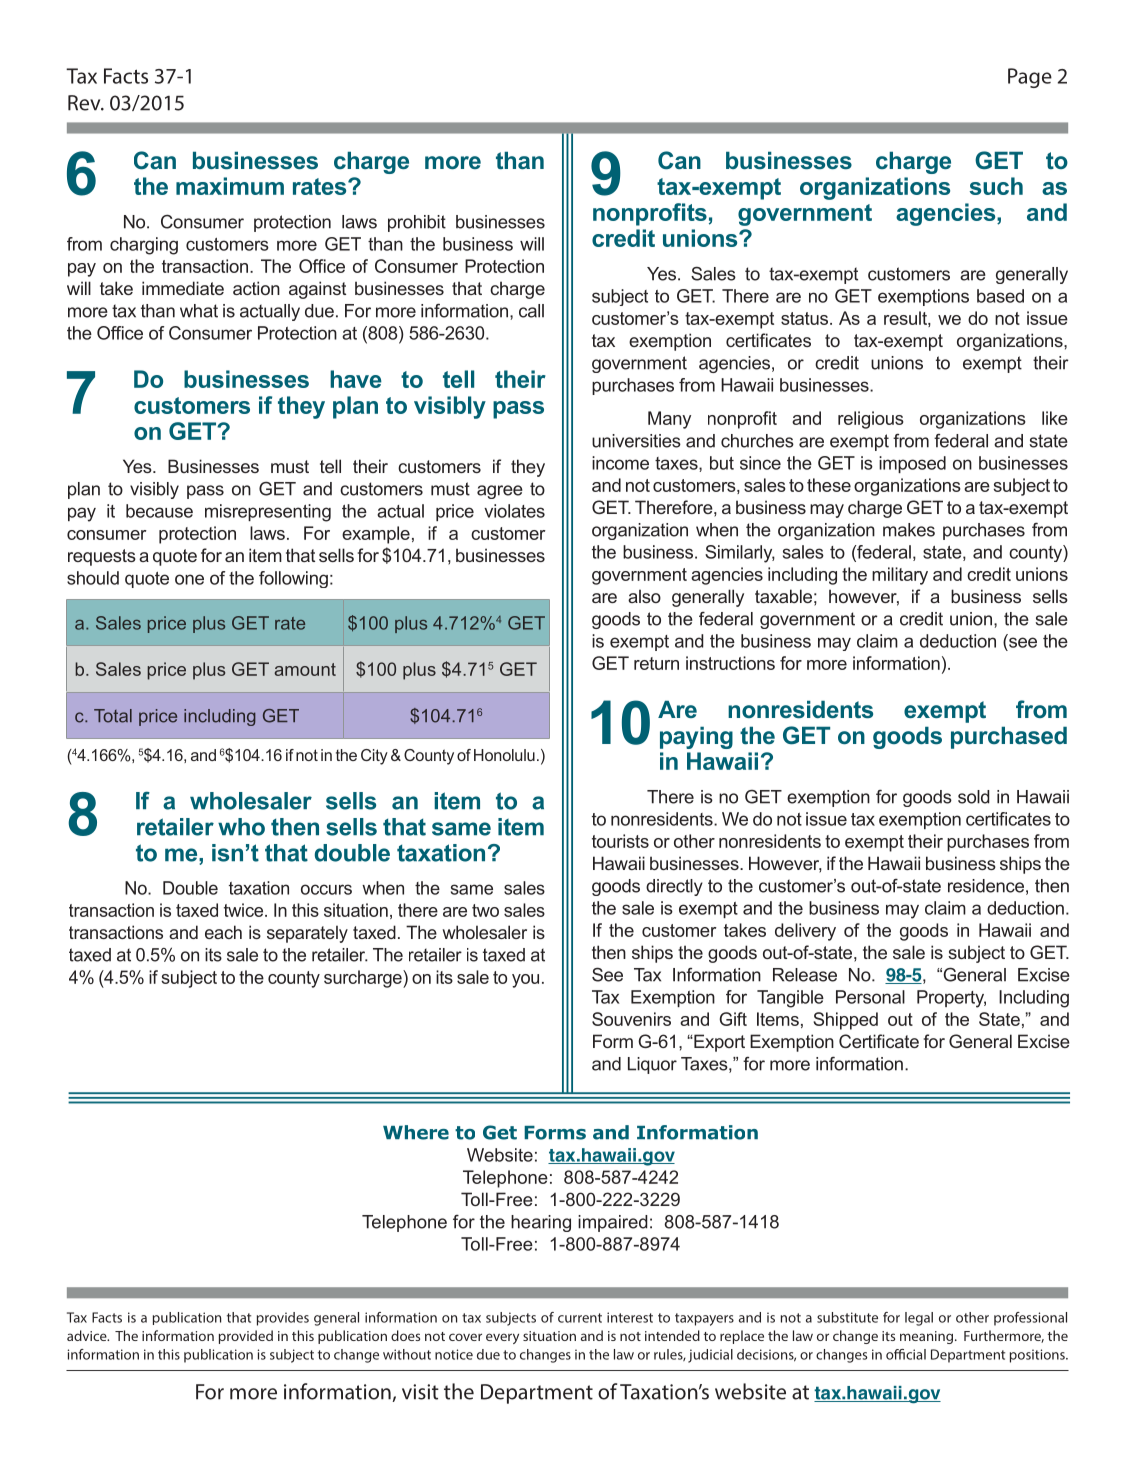 Image resolution: width=1135 pixels, height=1469 pixels. What do you see at coordinates (912, 464) in the screenshot?
I see `imposed` at bounding box center [912, 464].
